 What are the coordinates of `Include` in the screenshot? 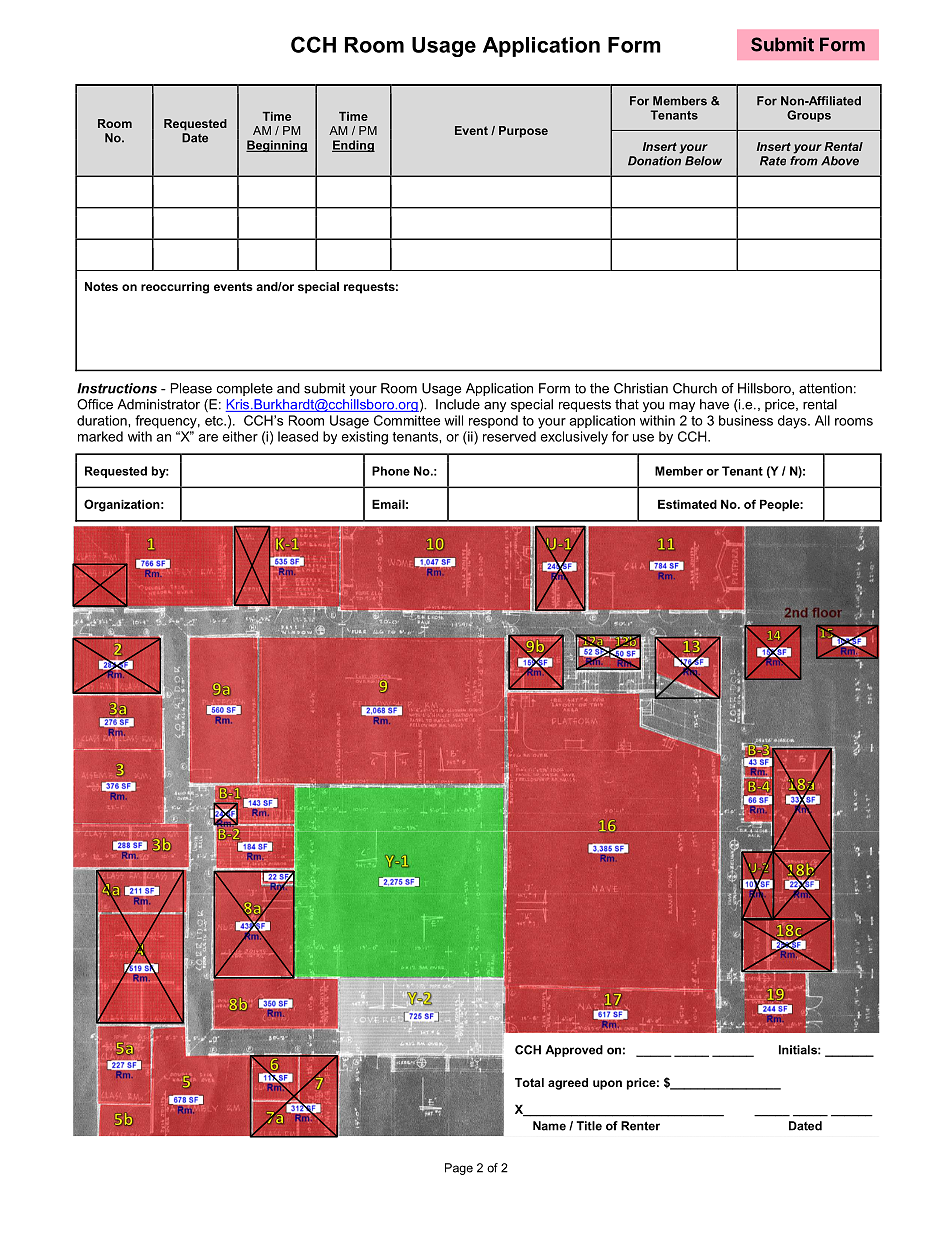 It's located at (458, 404).
